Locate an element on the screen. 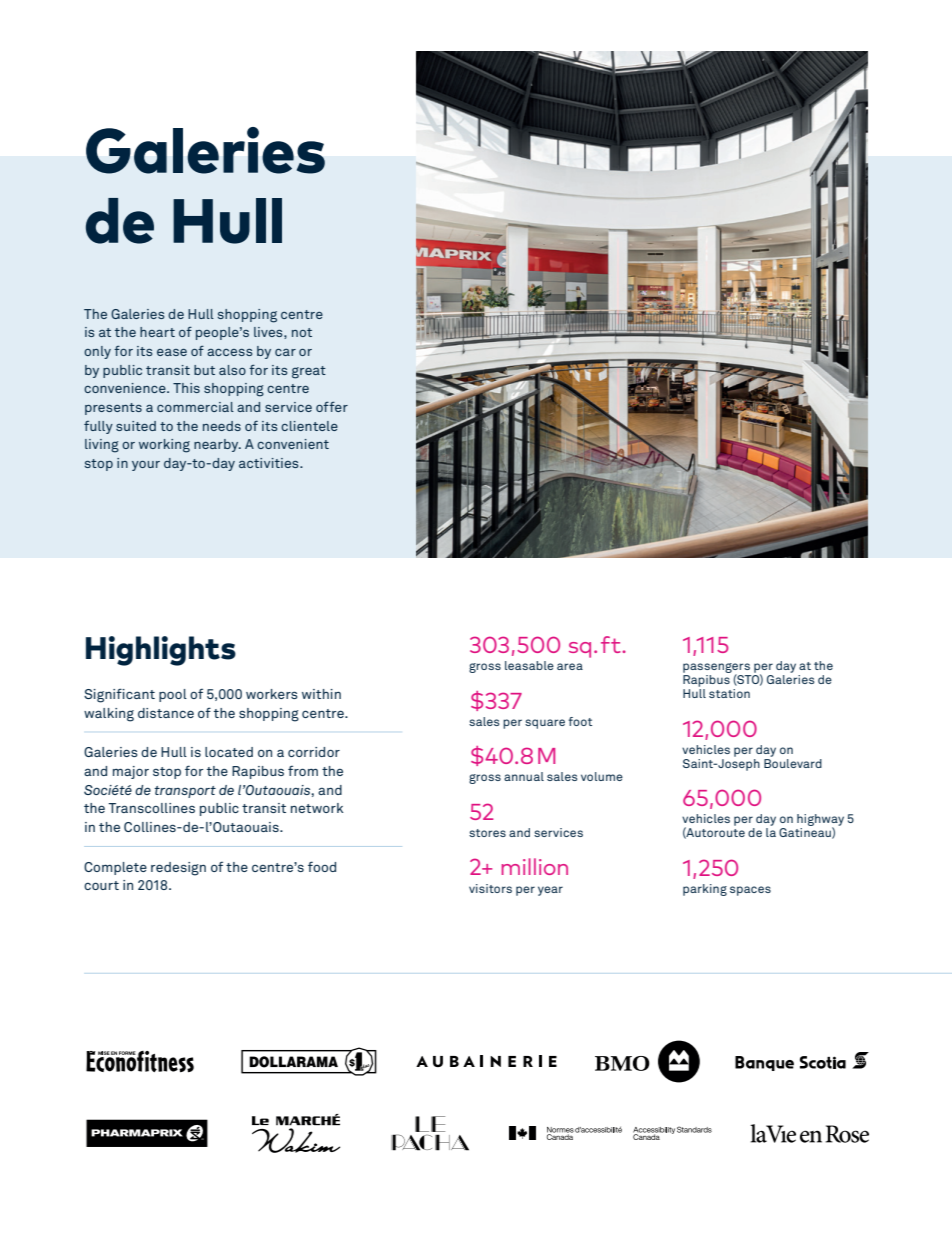  square is located at coordinates (545, 724).
